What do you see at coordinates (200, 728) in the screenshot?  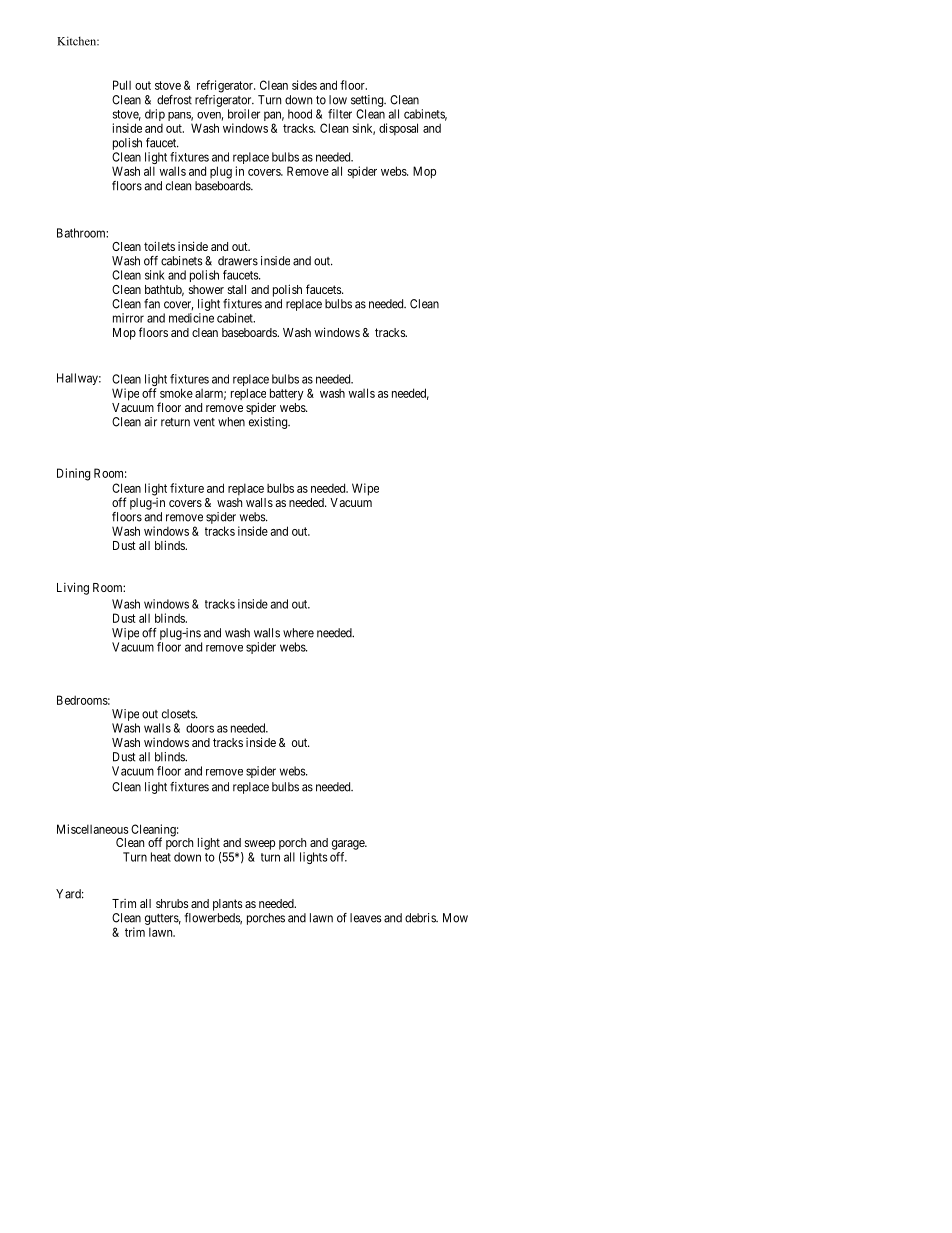 I see `doors` at bounding box center [200, 728].
